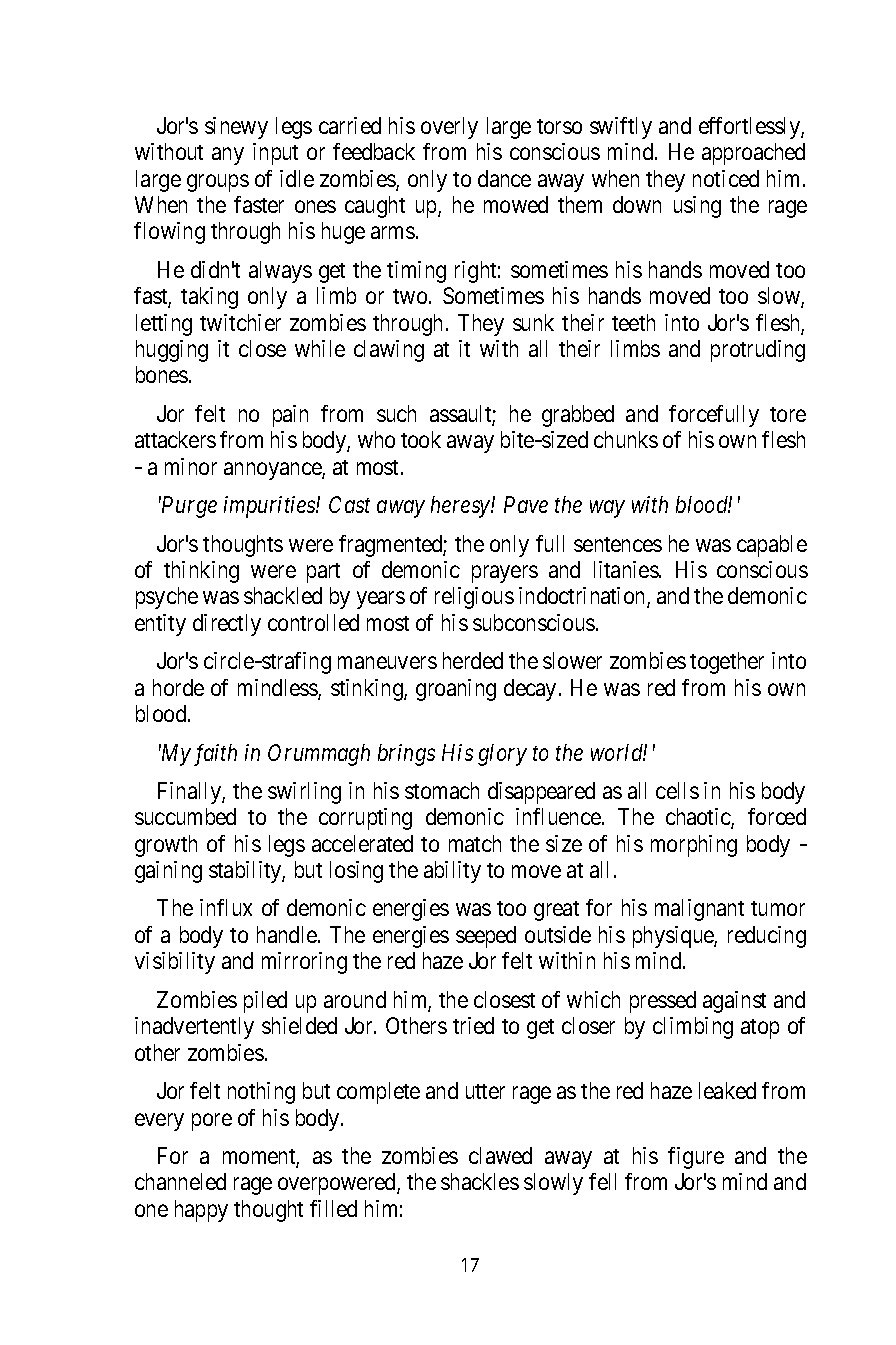  What do you see at coordinates (726, 178) in the document?
I see `noticed` at bounding box center [726, 178].
